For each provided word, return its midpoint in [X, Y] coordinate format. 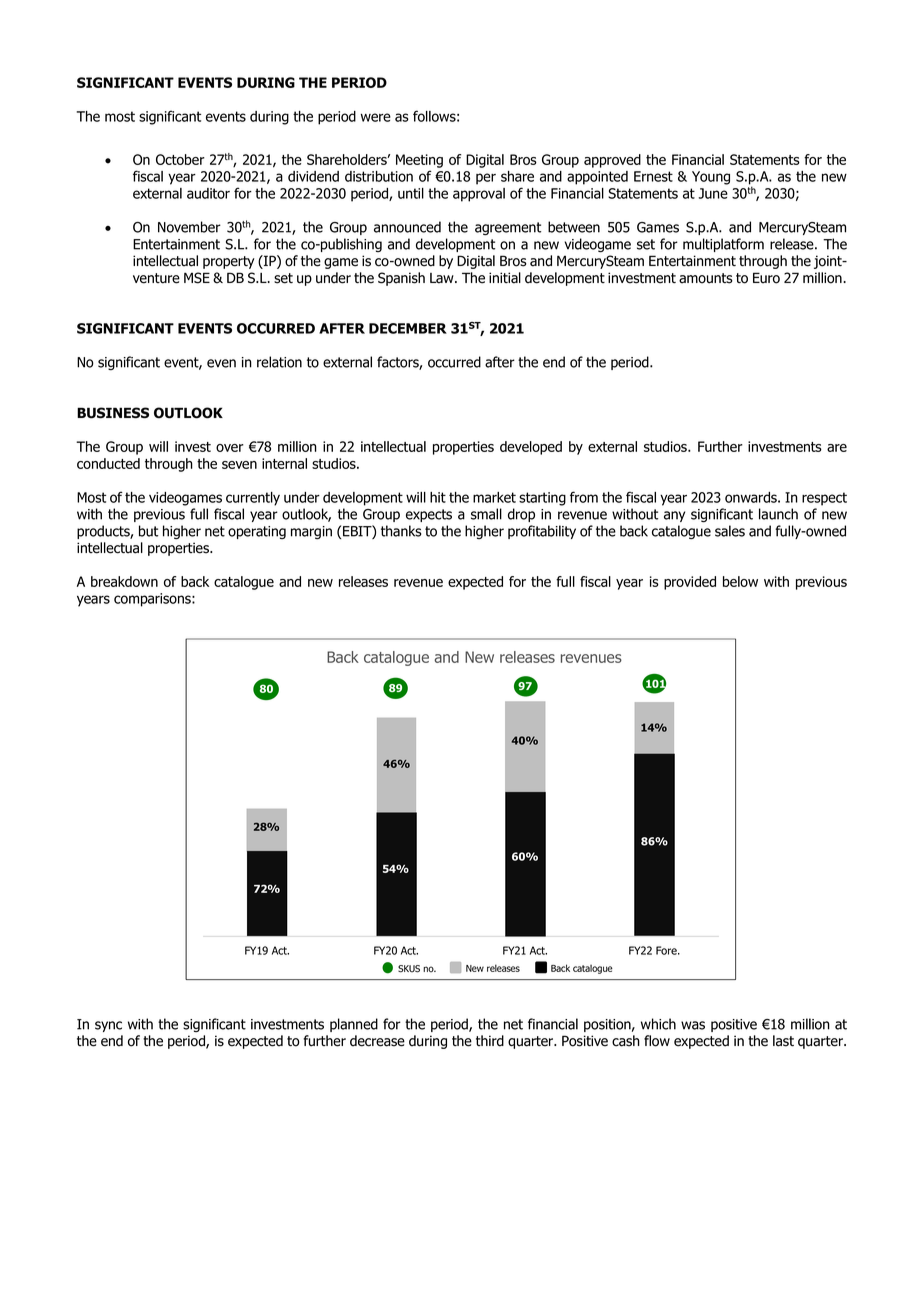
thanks [401, 531]
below [740, 581]
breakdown [124, 581]
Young [711, 178]
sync [108, 1026]
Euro [766, 278]
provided [690, 583]
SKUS [409, 969]
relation [279, 362]
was [693, 1025]
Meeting [419, 161]
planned [354, 1025]
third [490, 1041]
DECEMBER [408, 328]
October [180, 159]
